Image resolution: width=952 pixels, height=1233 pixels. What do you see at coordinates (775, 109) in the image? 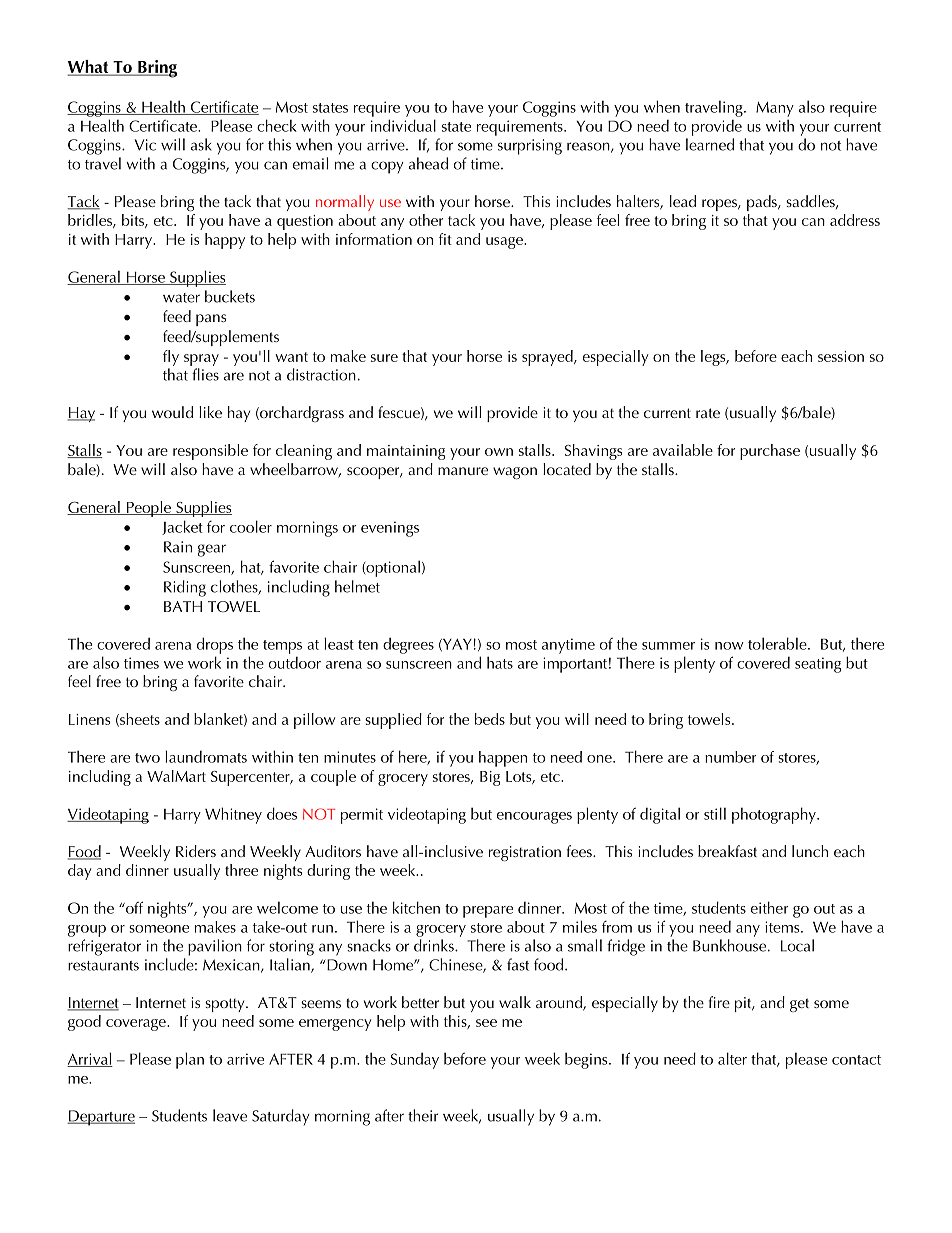
I see `Many` at bounding box center [775, 109].
